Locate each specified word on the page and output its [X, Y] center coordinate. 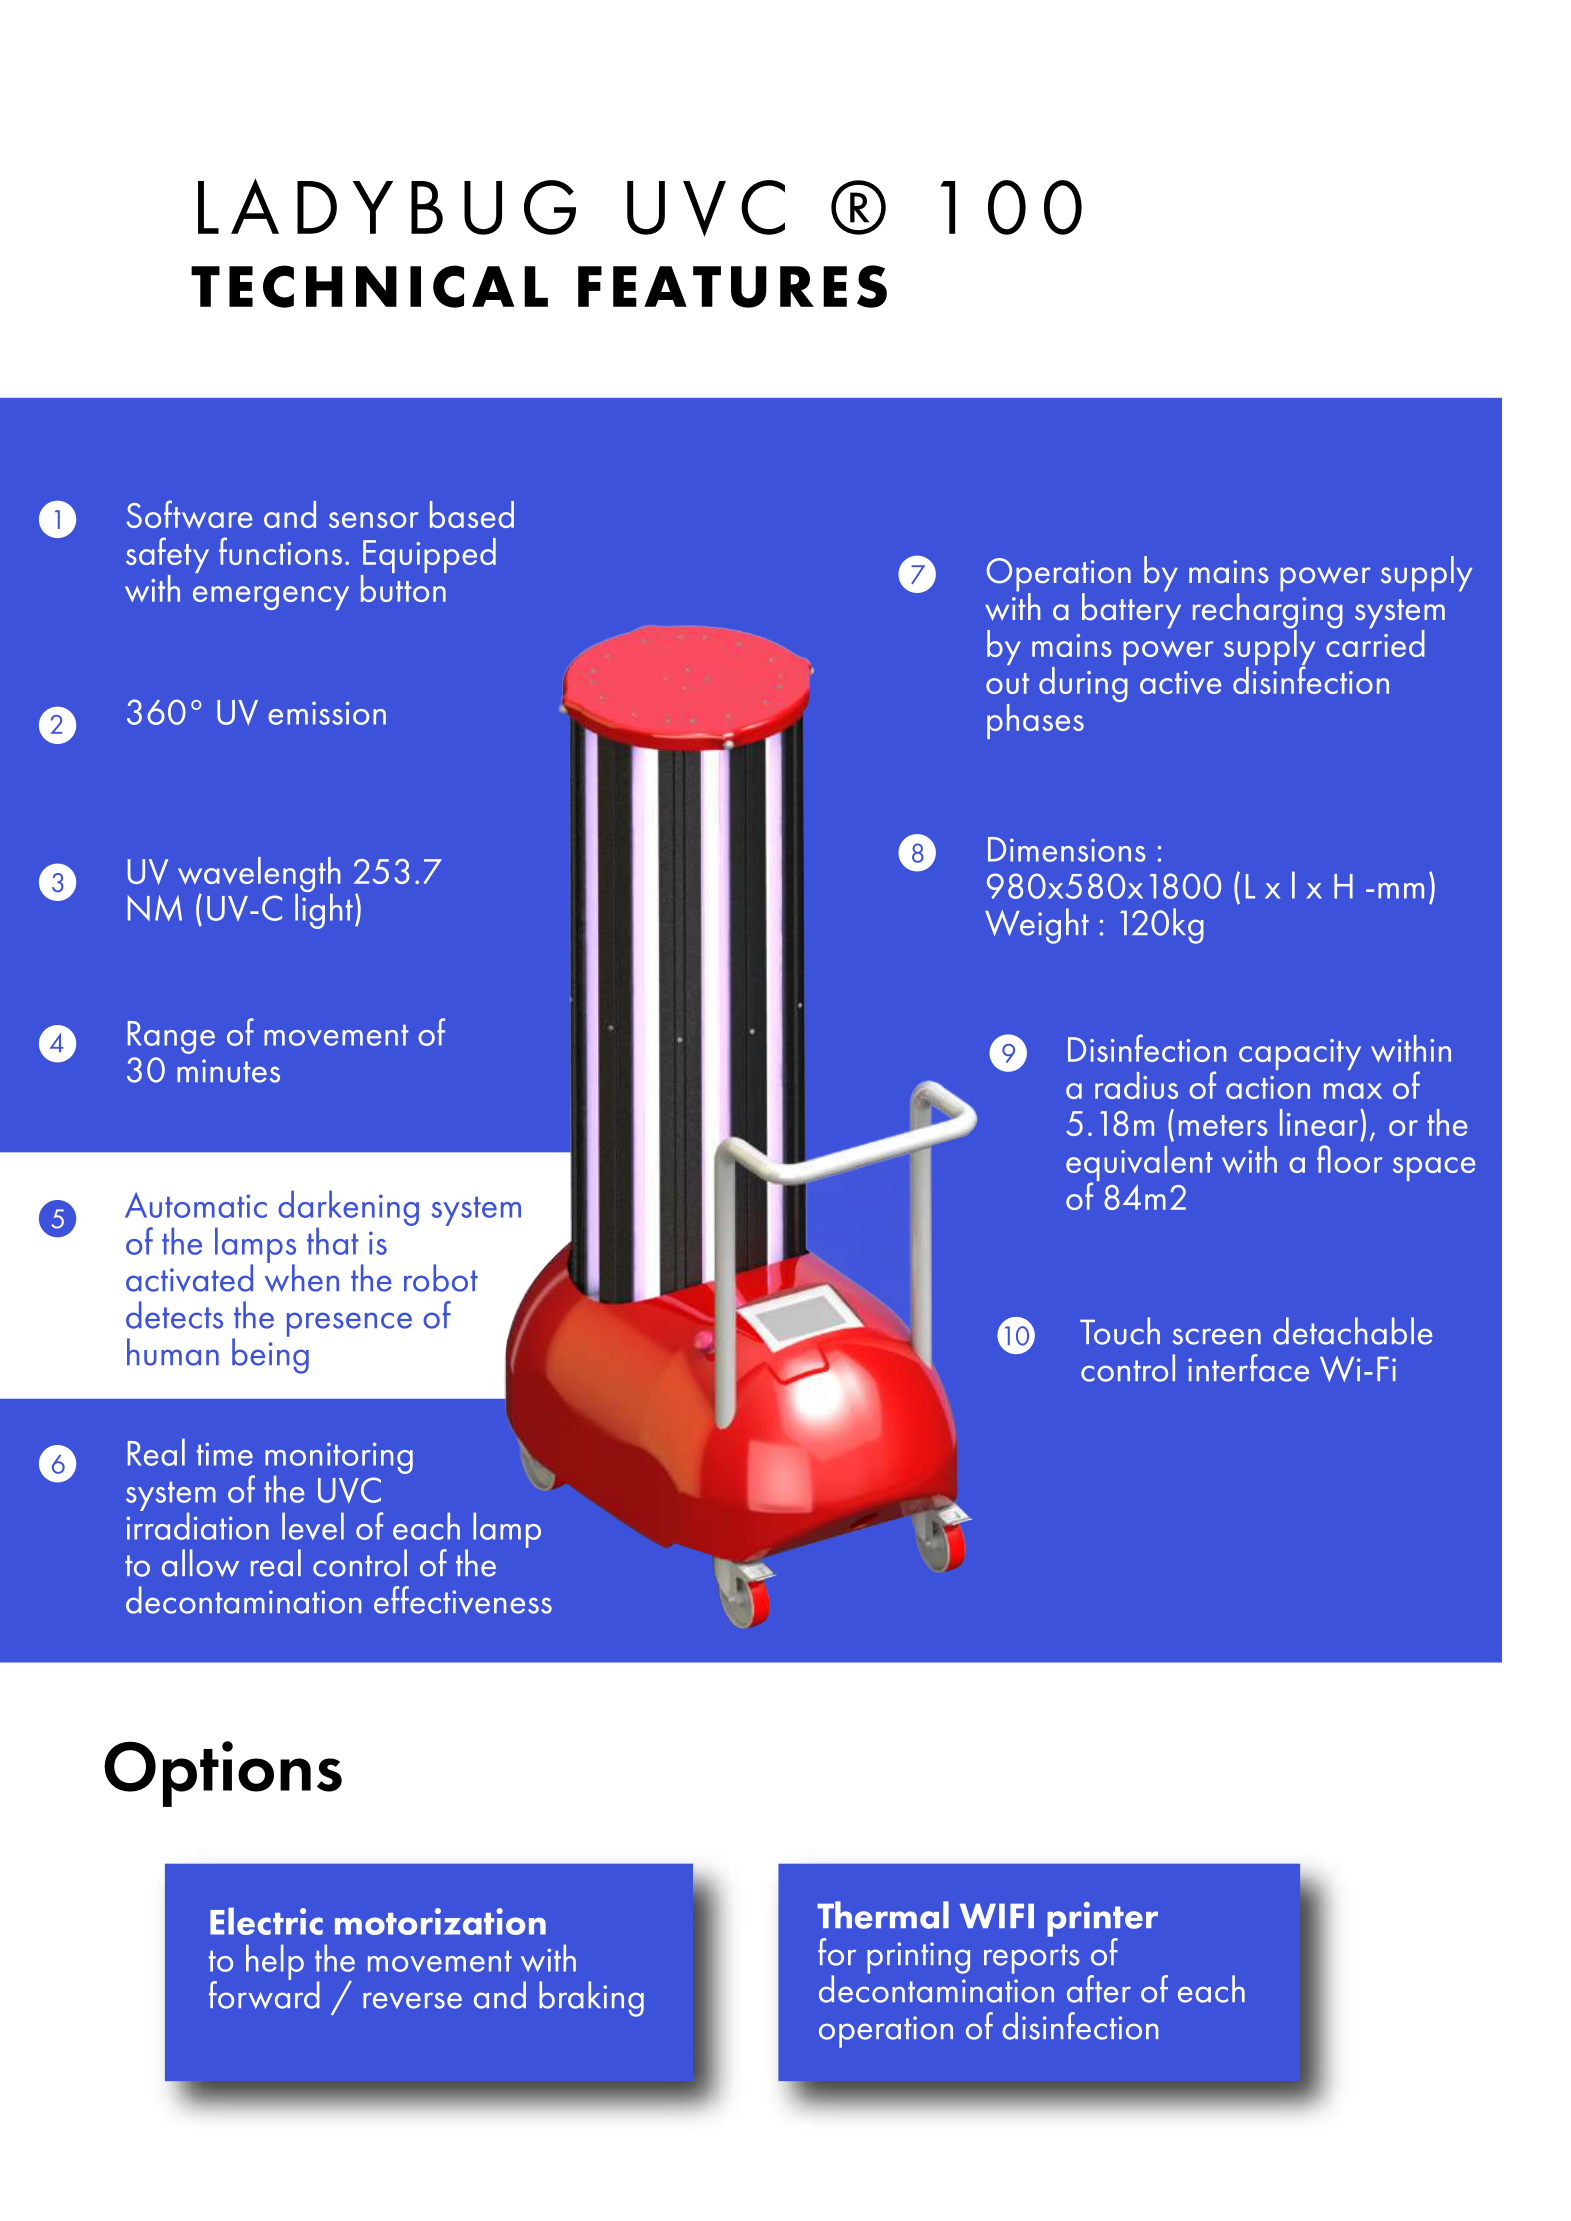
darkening [348, 1209]
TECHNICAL [369, 286]
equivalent [1139, 1165]
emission [327, 713]
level [313, 1526]
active [1180, 682]
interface [1248, 1368]
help [275, 1962]
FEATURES [732, 286]
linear [1320, 1122]
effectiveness [463, 1600]
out [1007, 683]
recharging [1268, 611]
